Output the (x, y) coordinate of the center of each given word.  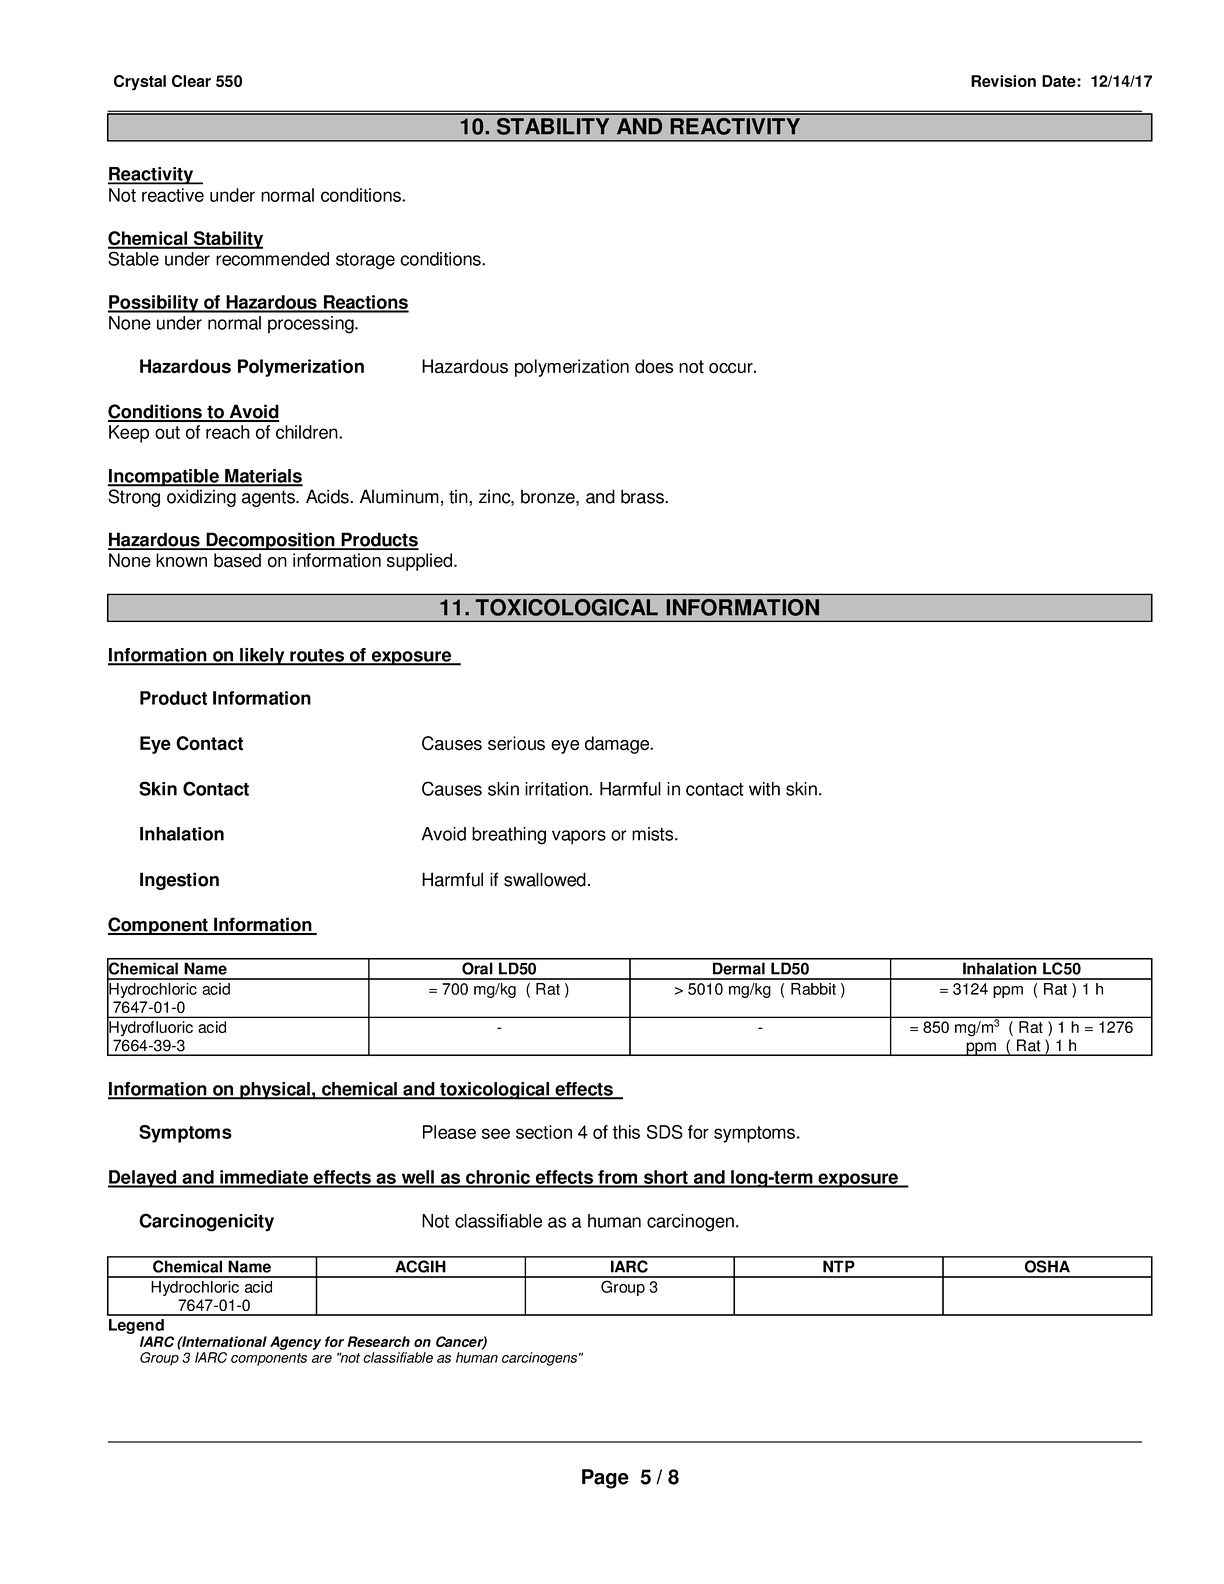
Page (605, 1479)
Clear (191, 81)
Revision (1003, 81)
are (322, 1359)
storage (365, 261)
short (666, 1178)
